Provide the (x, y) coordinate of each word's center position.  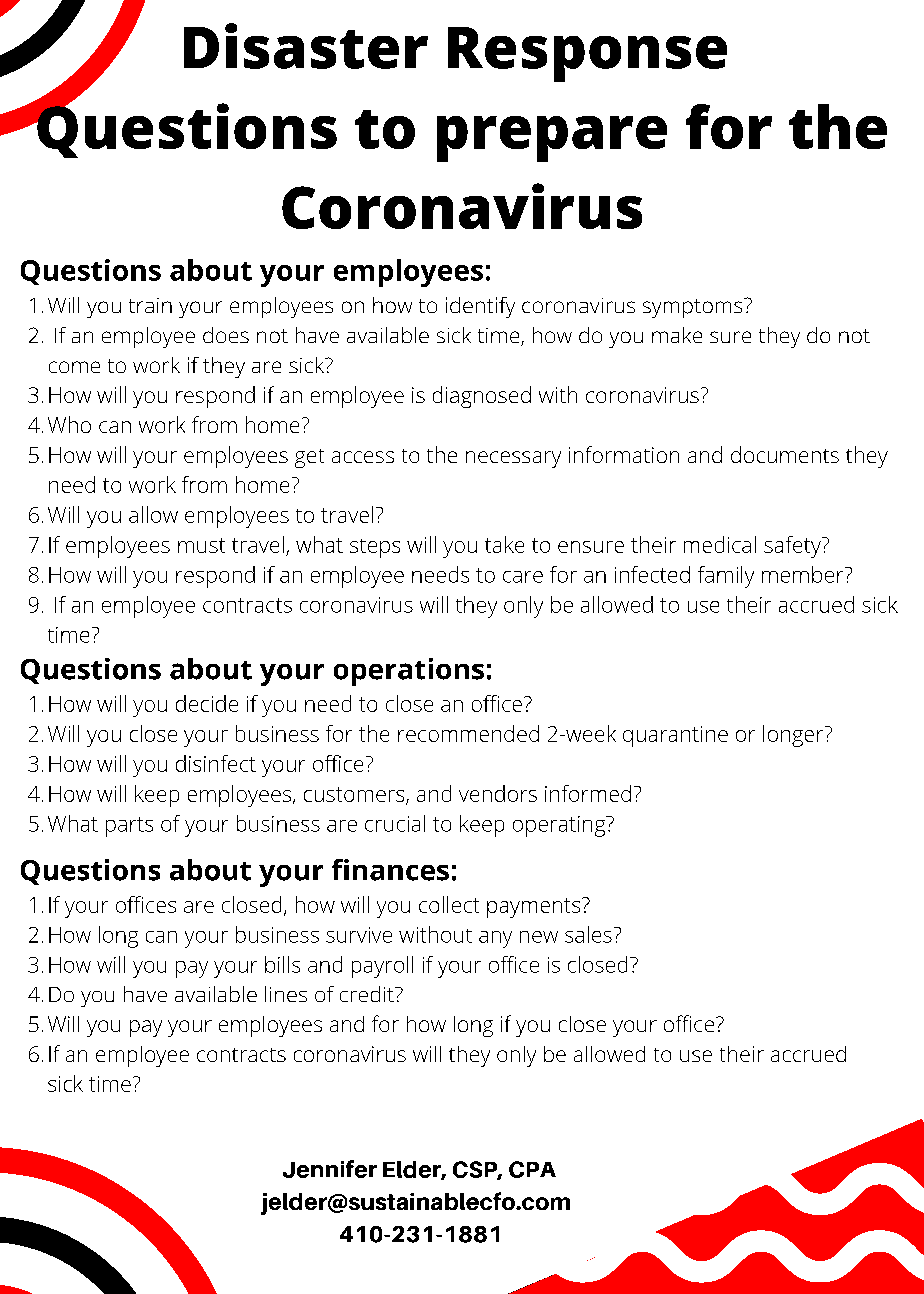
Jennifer (330, 1169)
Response (587, 54)
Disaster (306, 46)
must (201, 545)
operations (409, 672)
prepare (552, 139)
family (726, 577)
